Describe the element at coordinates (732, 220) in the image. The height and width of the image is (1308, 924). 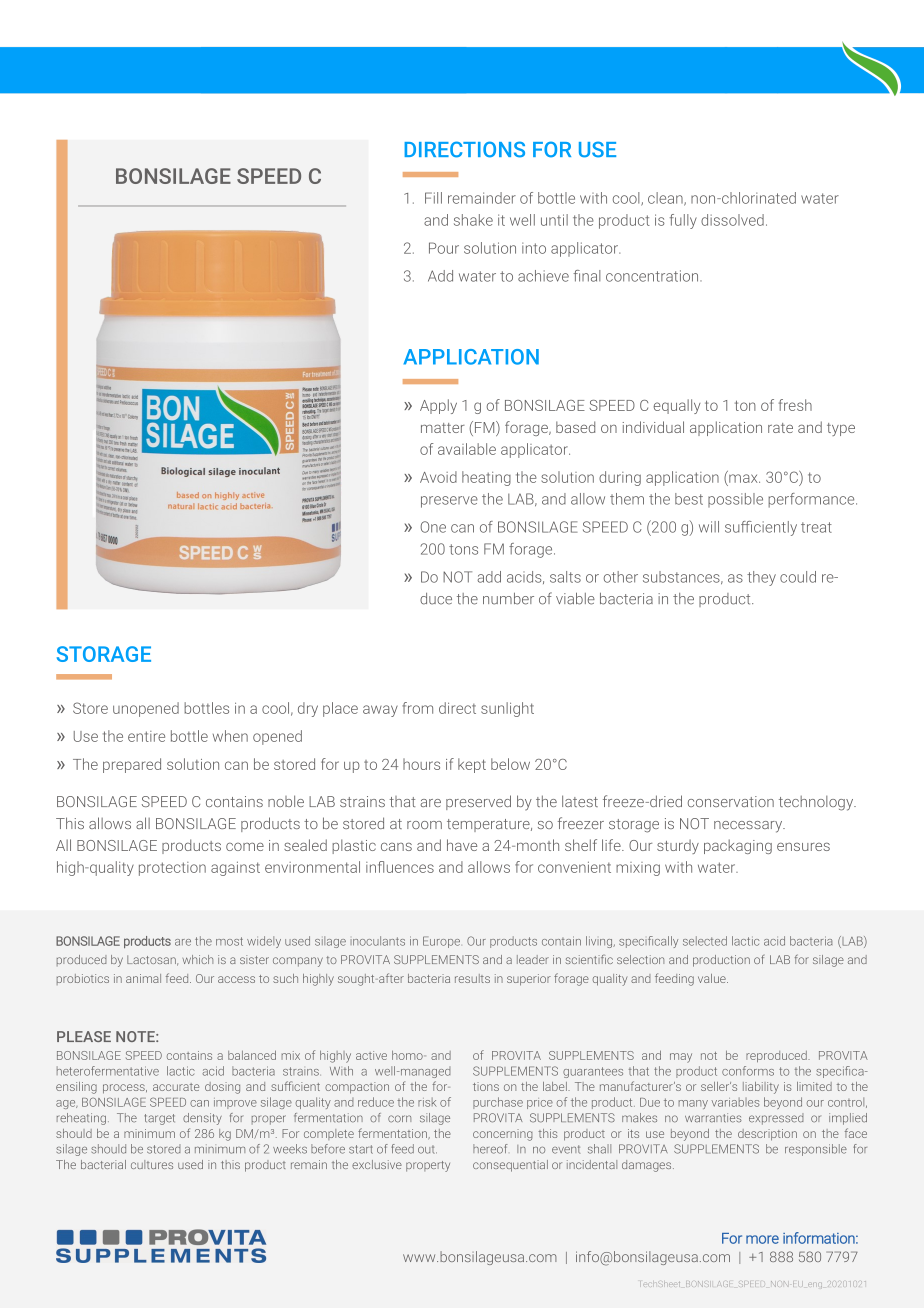
I see `dissolved` at that location.
